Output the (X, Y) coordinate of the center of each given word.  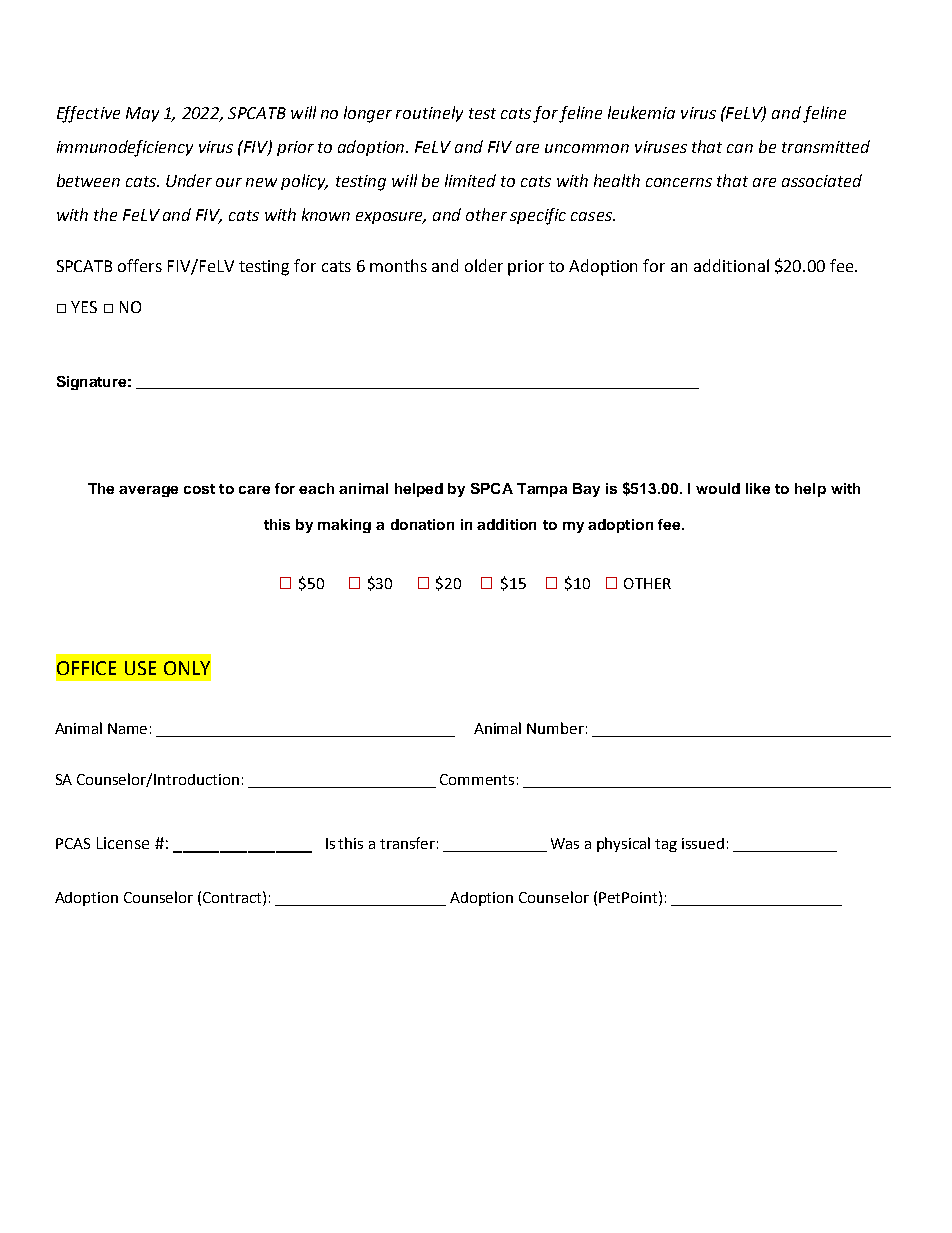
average (148, 491)
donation (422, 524)
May (142, 114)
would (718, 488)
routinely (429, 114)
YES (84, 307)
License (123, 843)
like (758, 488)
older (484, 265)
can (740, 148)
